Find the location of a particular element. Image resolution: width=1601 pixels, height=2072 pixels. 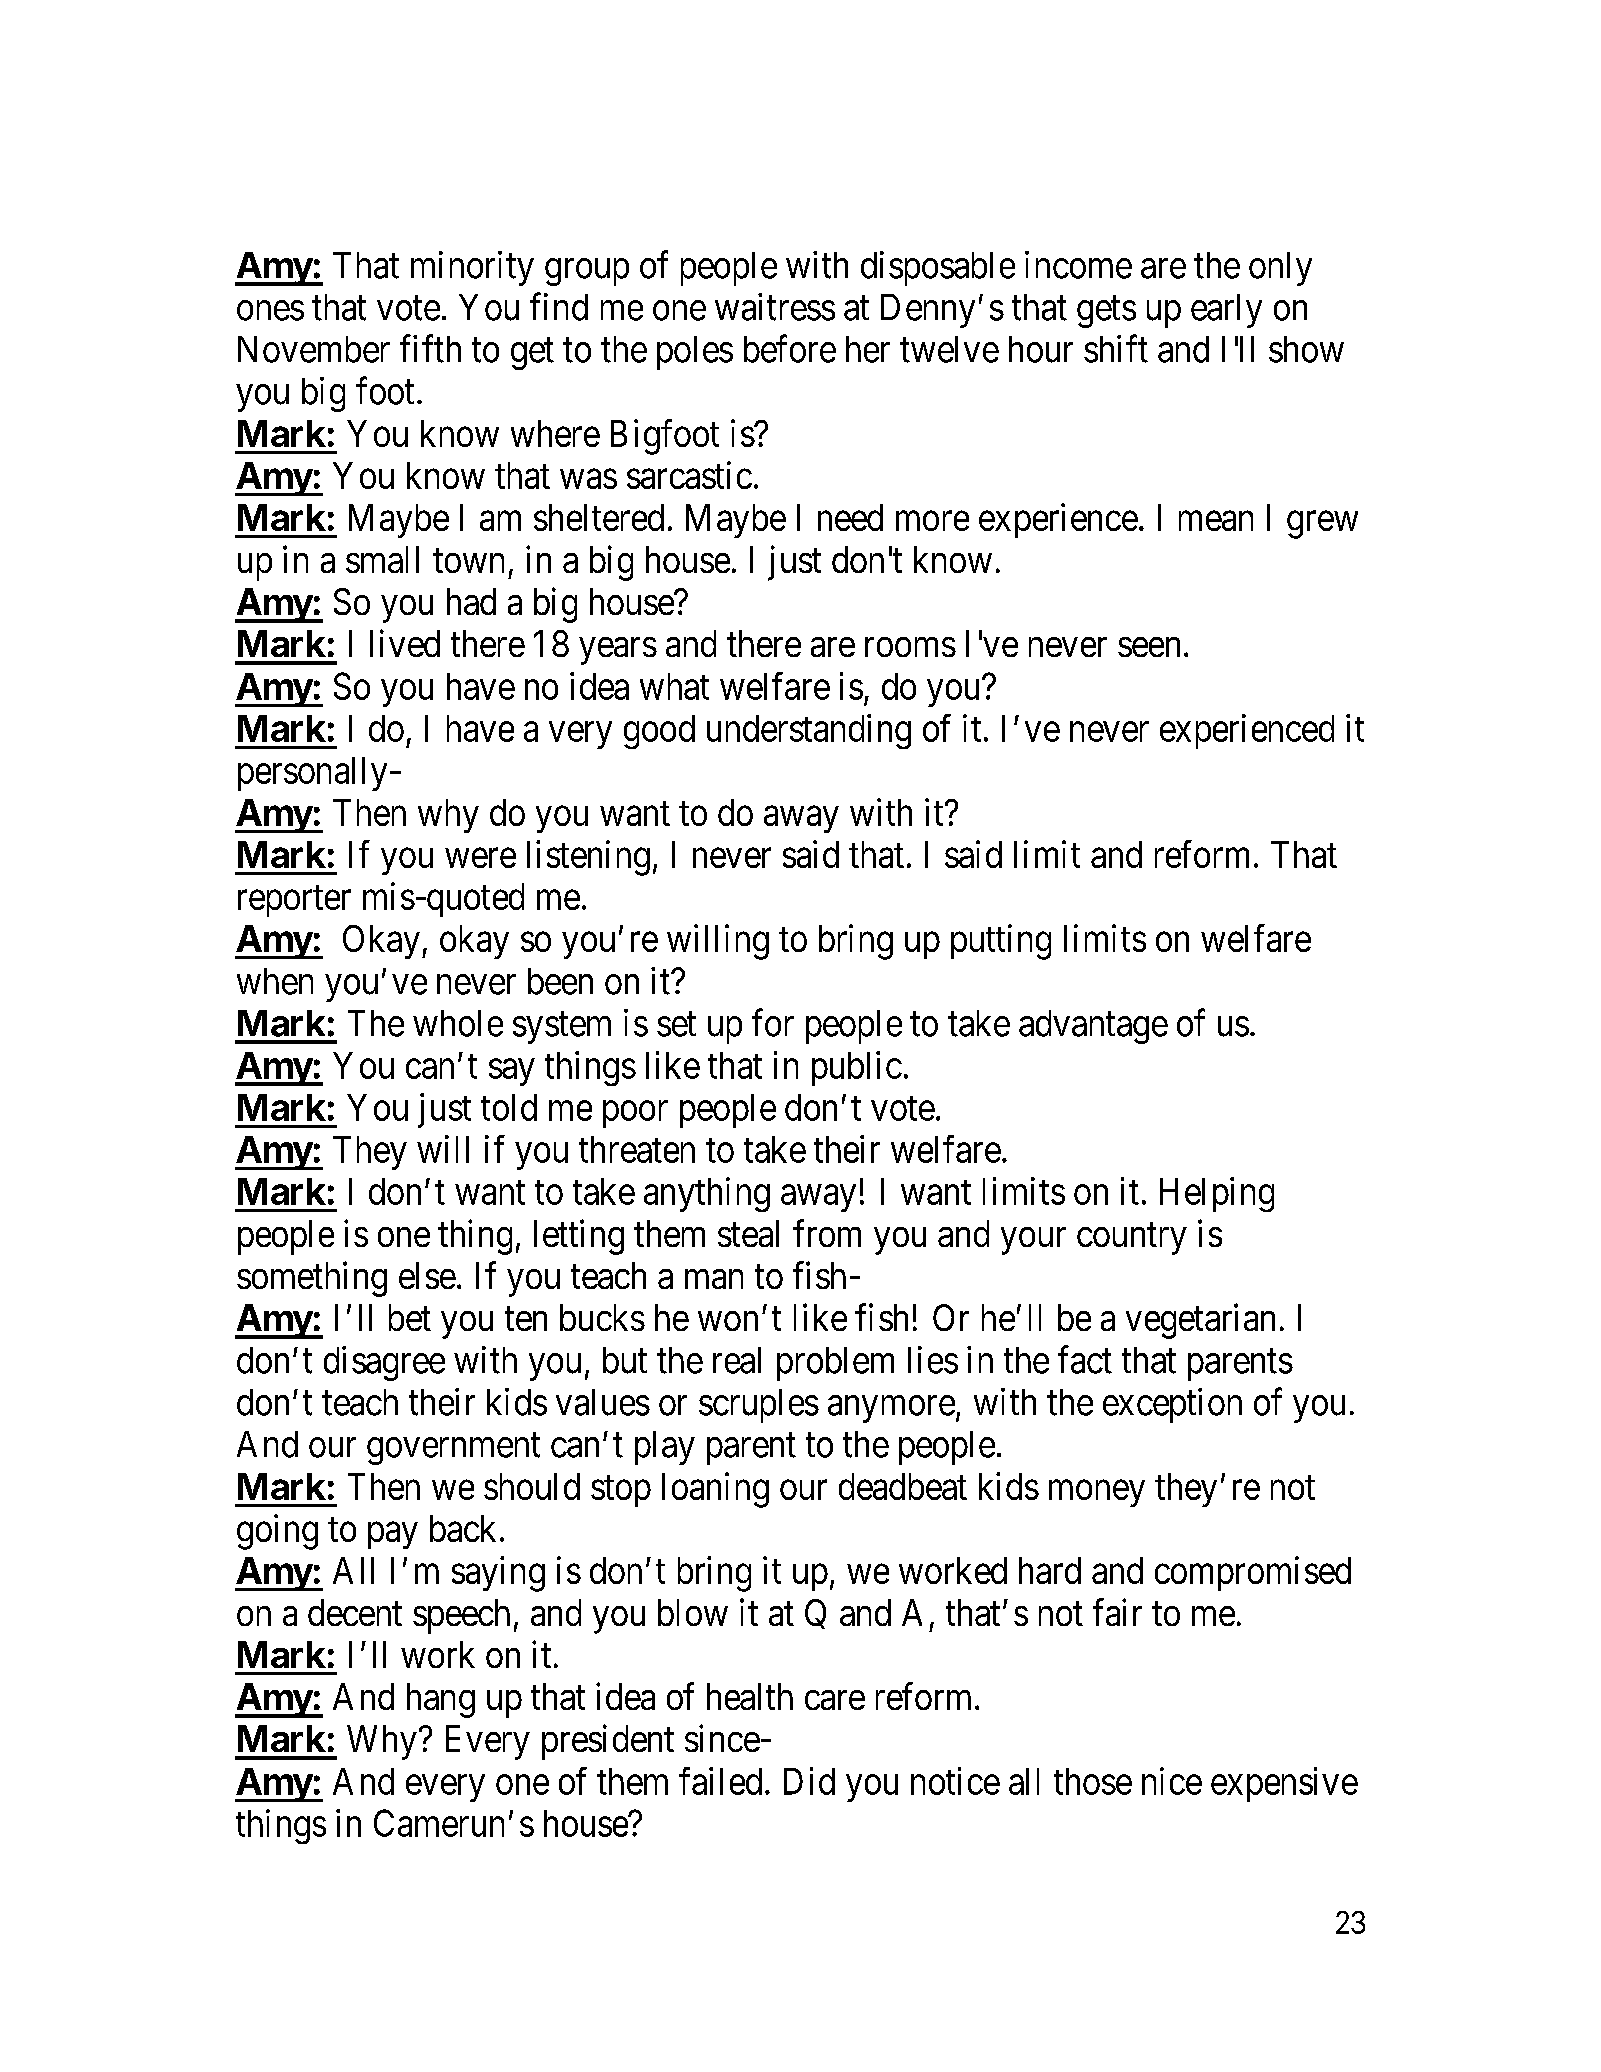

understanding is located at coordinates (809, 731).
